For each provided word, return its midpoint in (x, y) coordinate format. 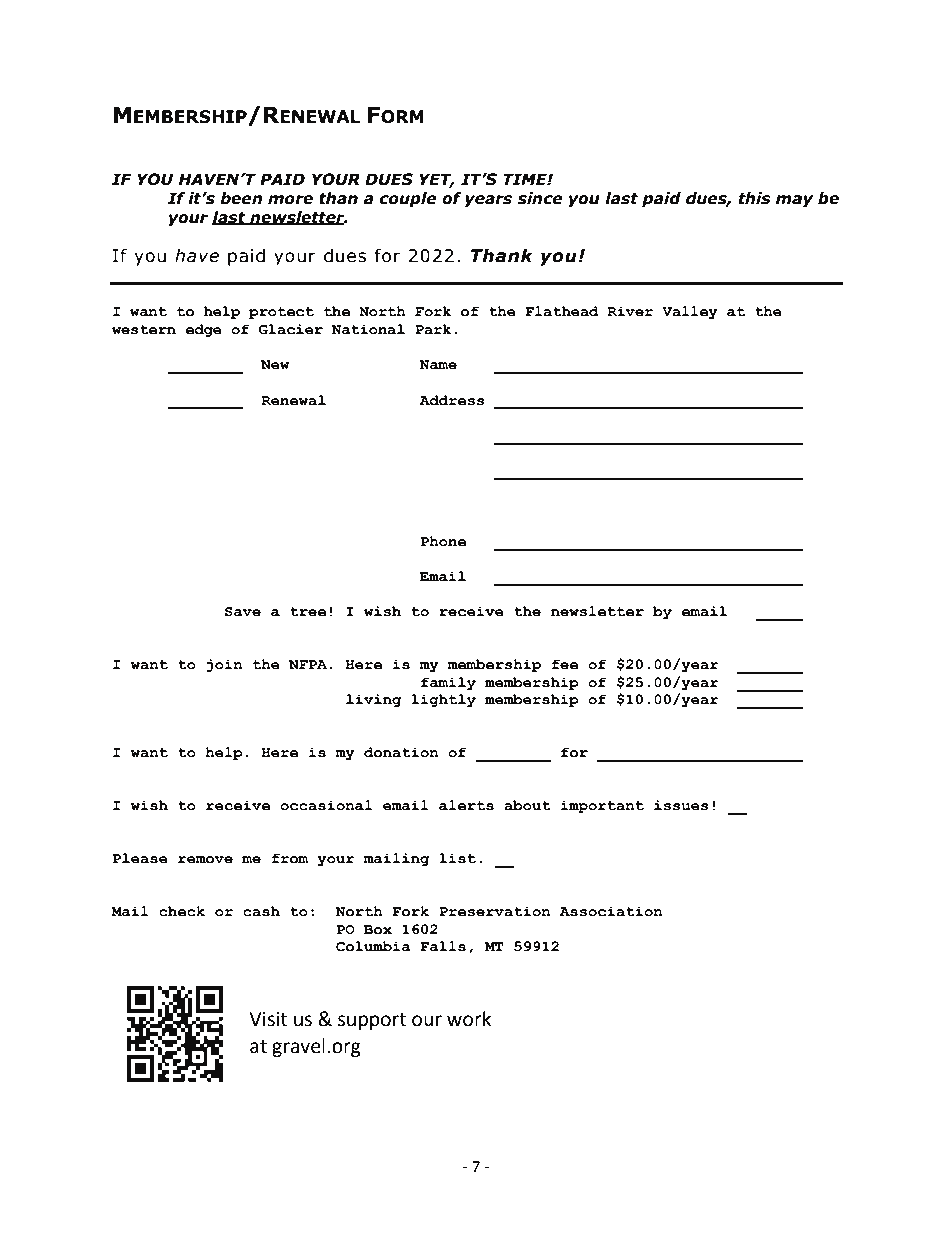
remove (205, 860)
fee (564, 664)
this (755, 198)
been (241, 198)
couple (408, 199)
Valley (690, 312)
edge (203, 330)
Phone (443, 541)
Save (243, 612)
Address (452, 400)
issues (681, 805)
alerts (466, 805)
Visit (268, 1019)
